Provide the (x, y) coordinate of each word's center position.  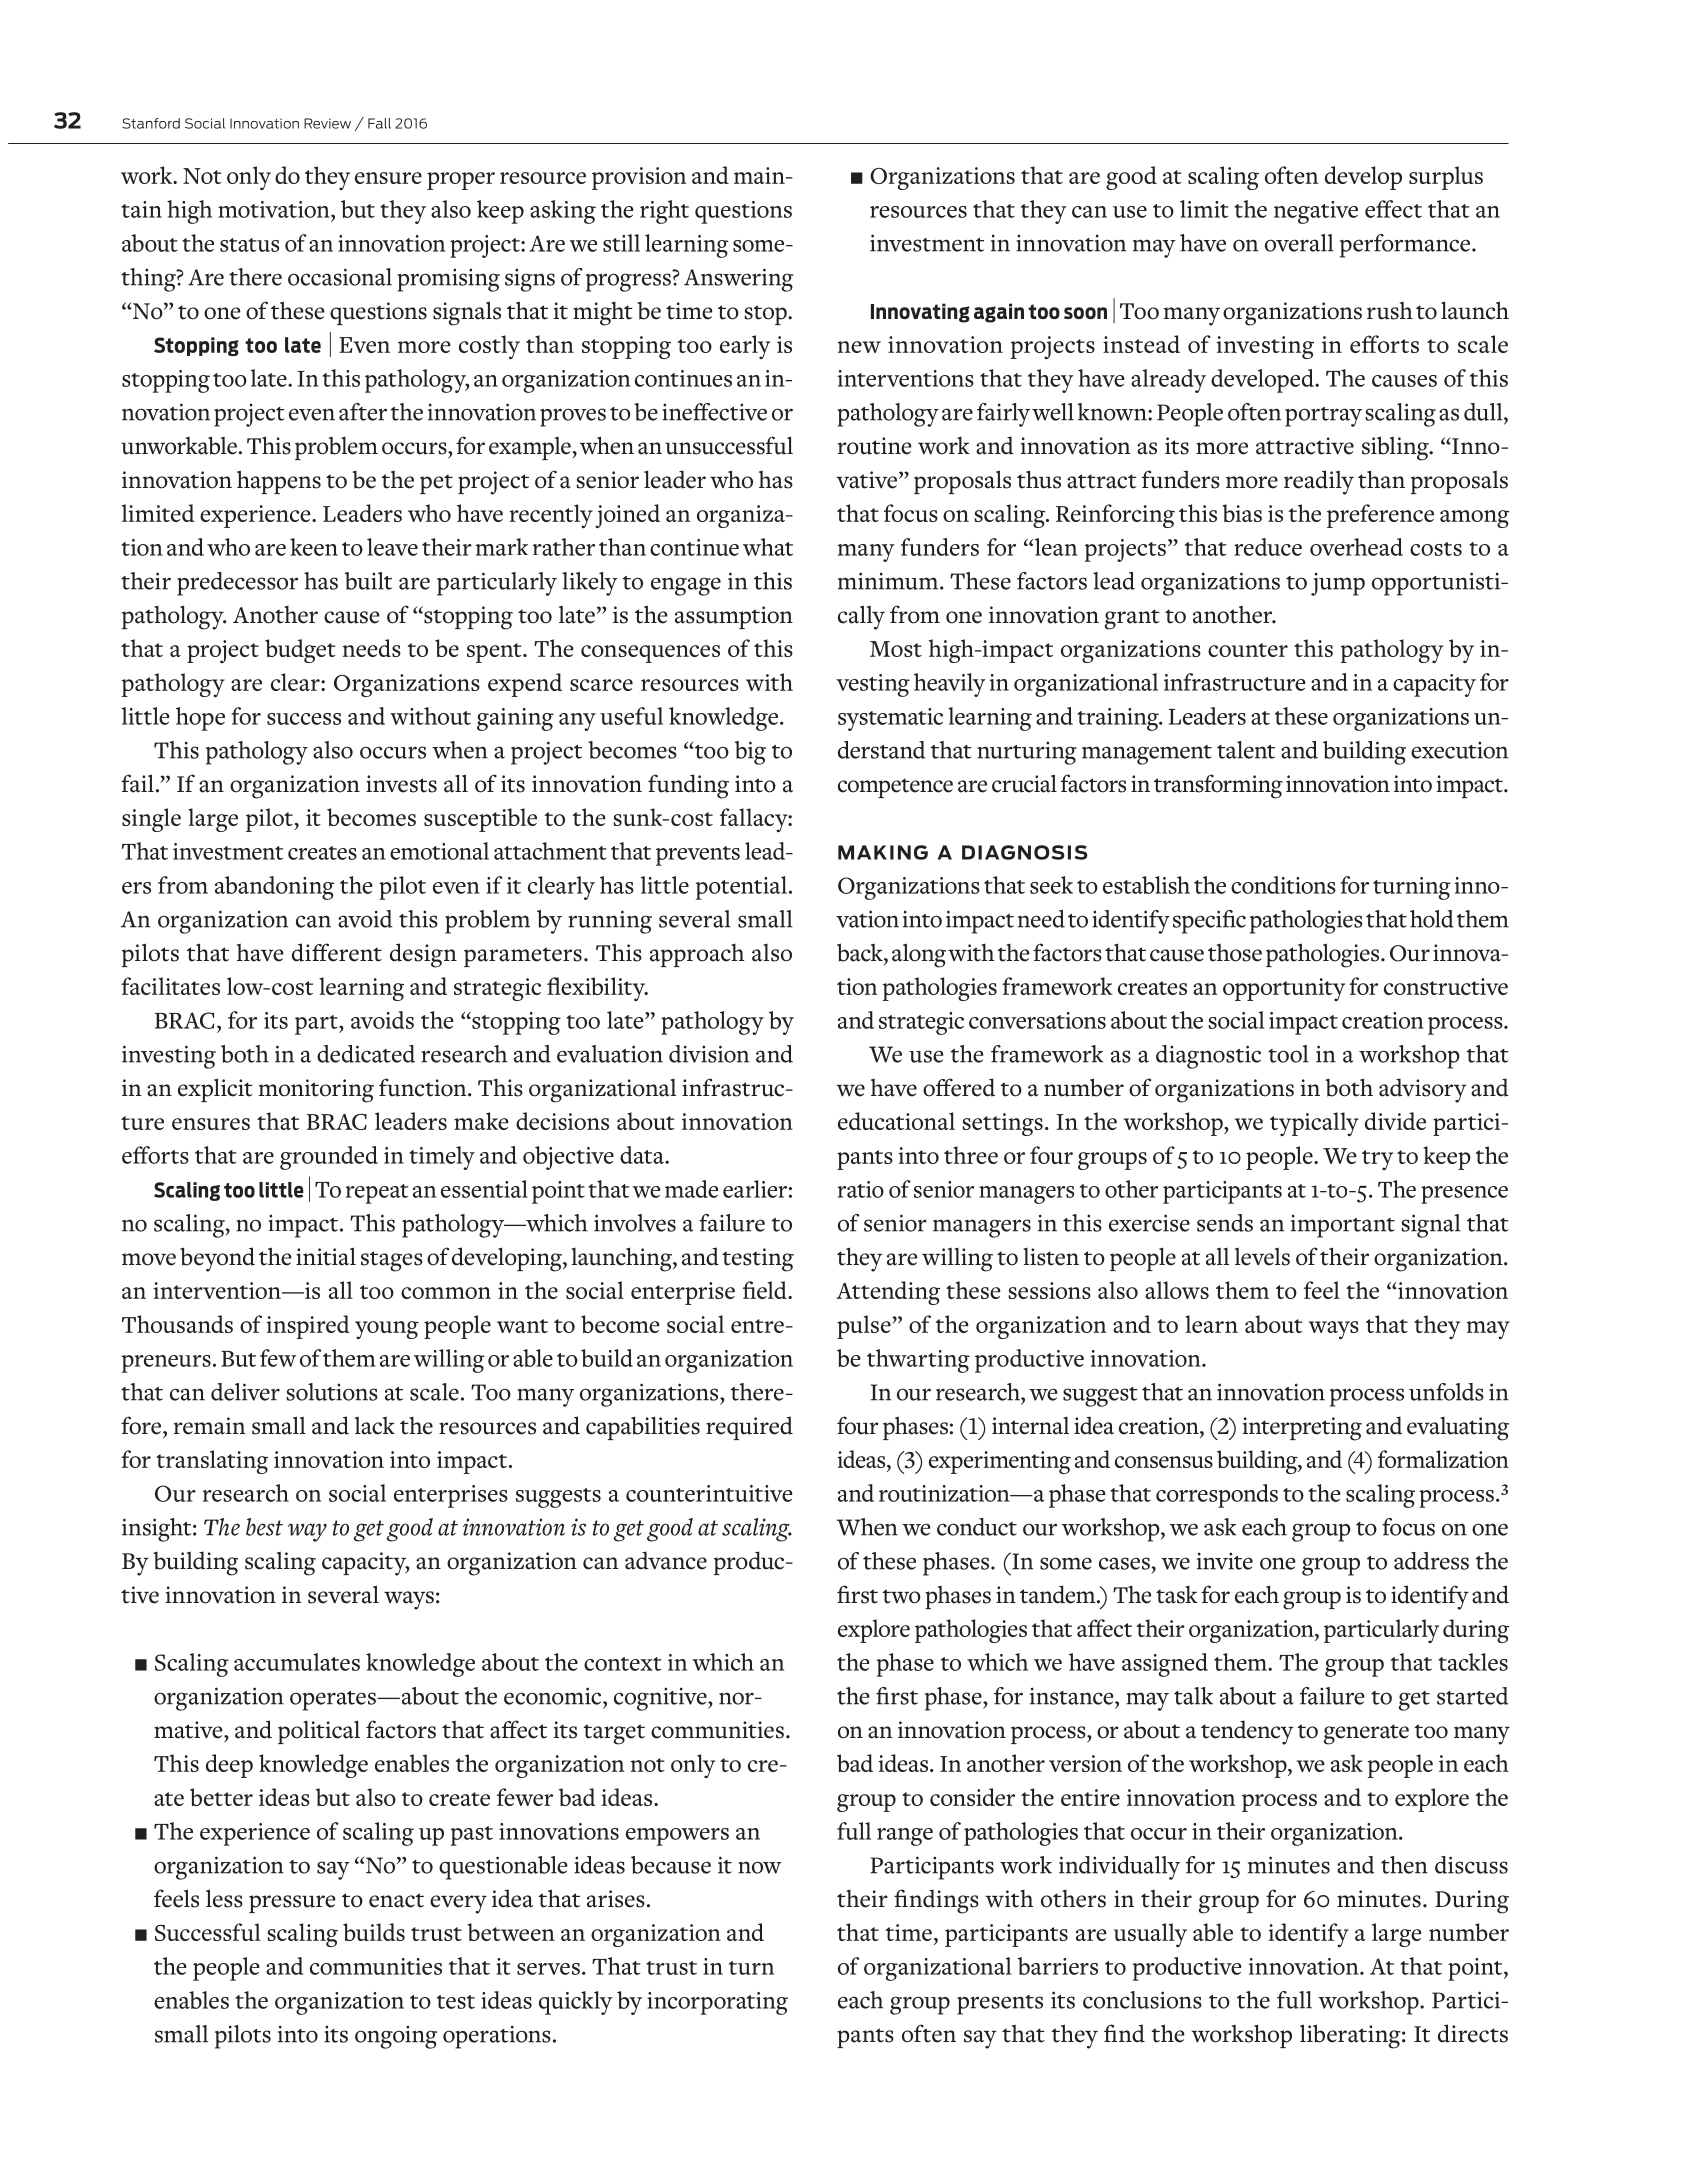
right (664, 212)
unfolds (1446, 1392)
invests (401, 784)
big (750, 753)
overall (1299, 243)
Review (327, 123)
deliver (245, 1392)
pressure (292, 1904)
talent (1246, 750)
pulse (865, 1327)
